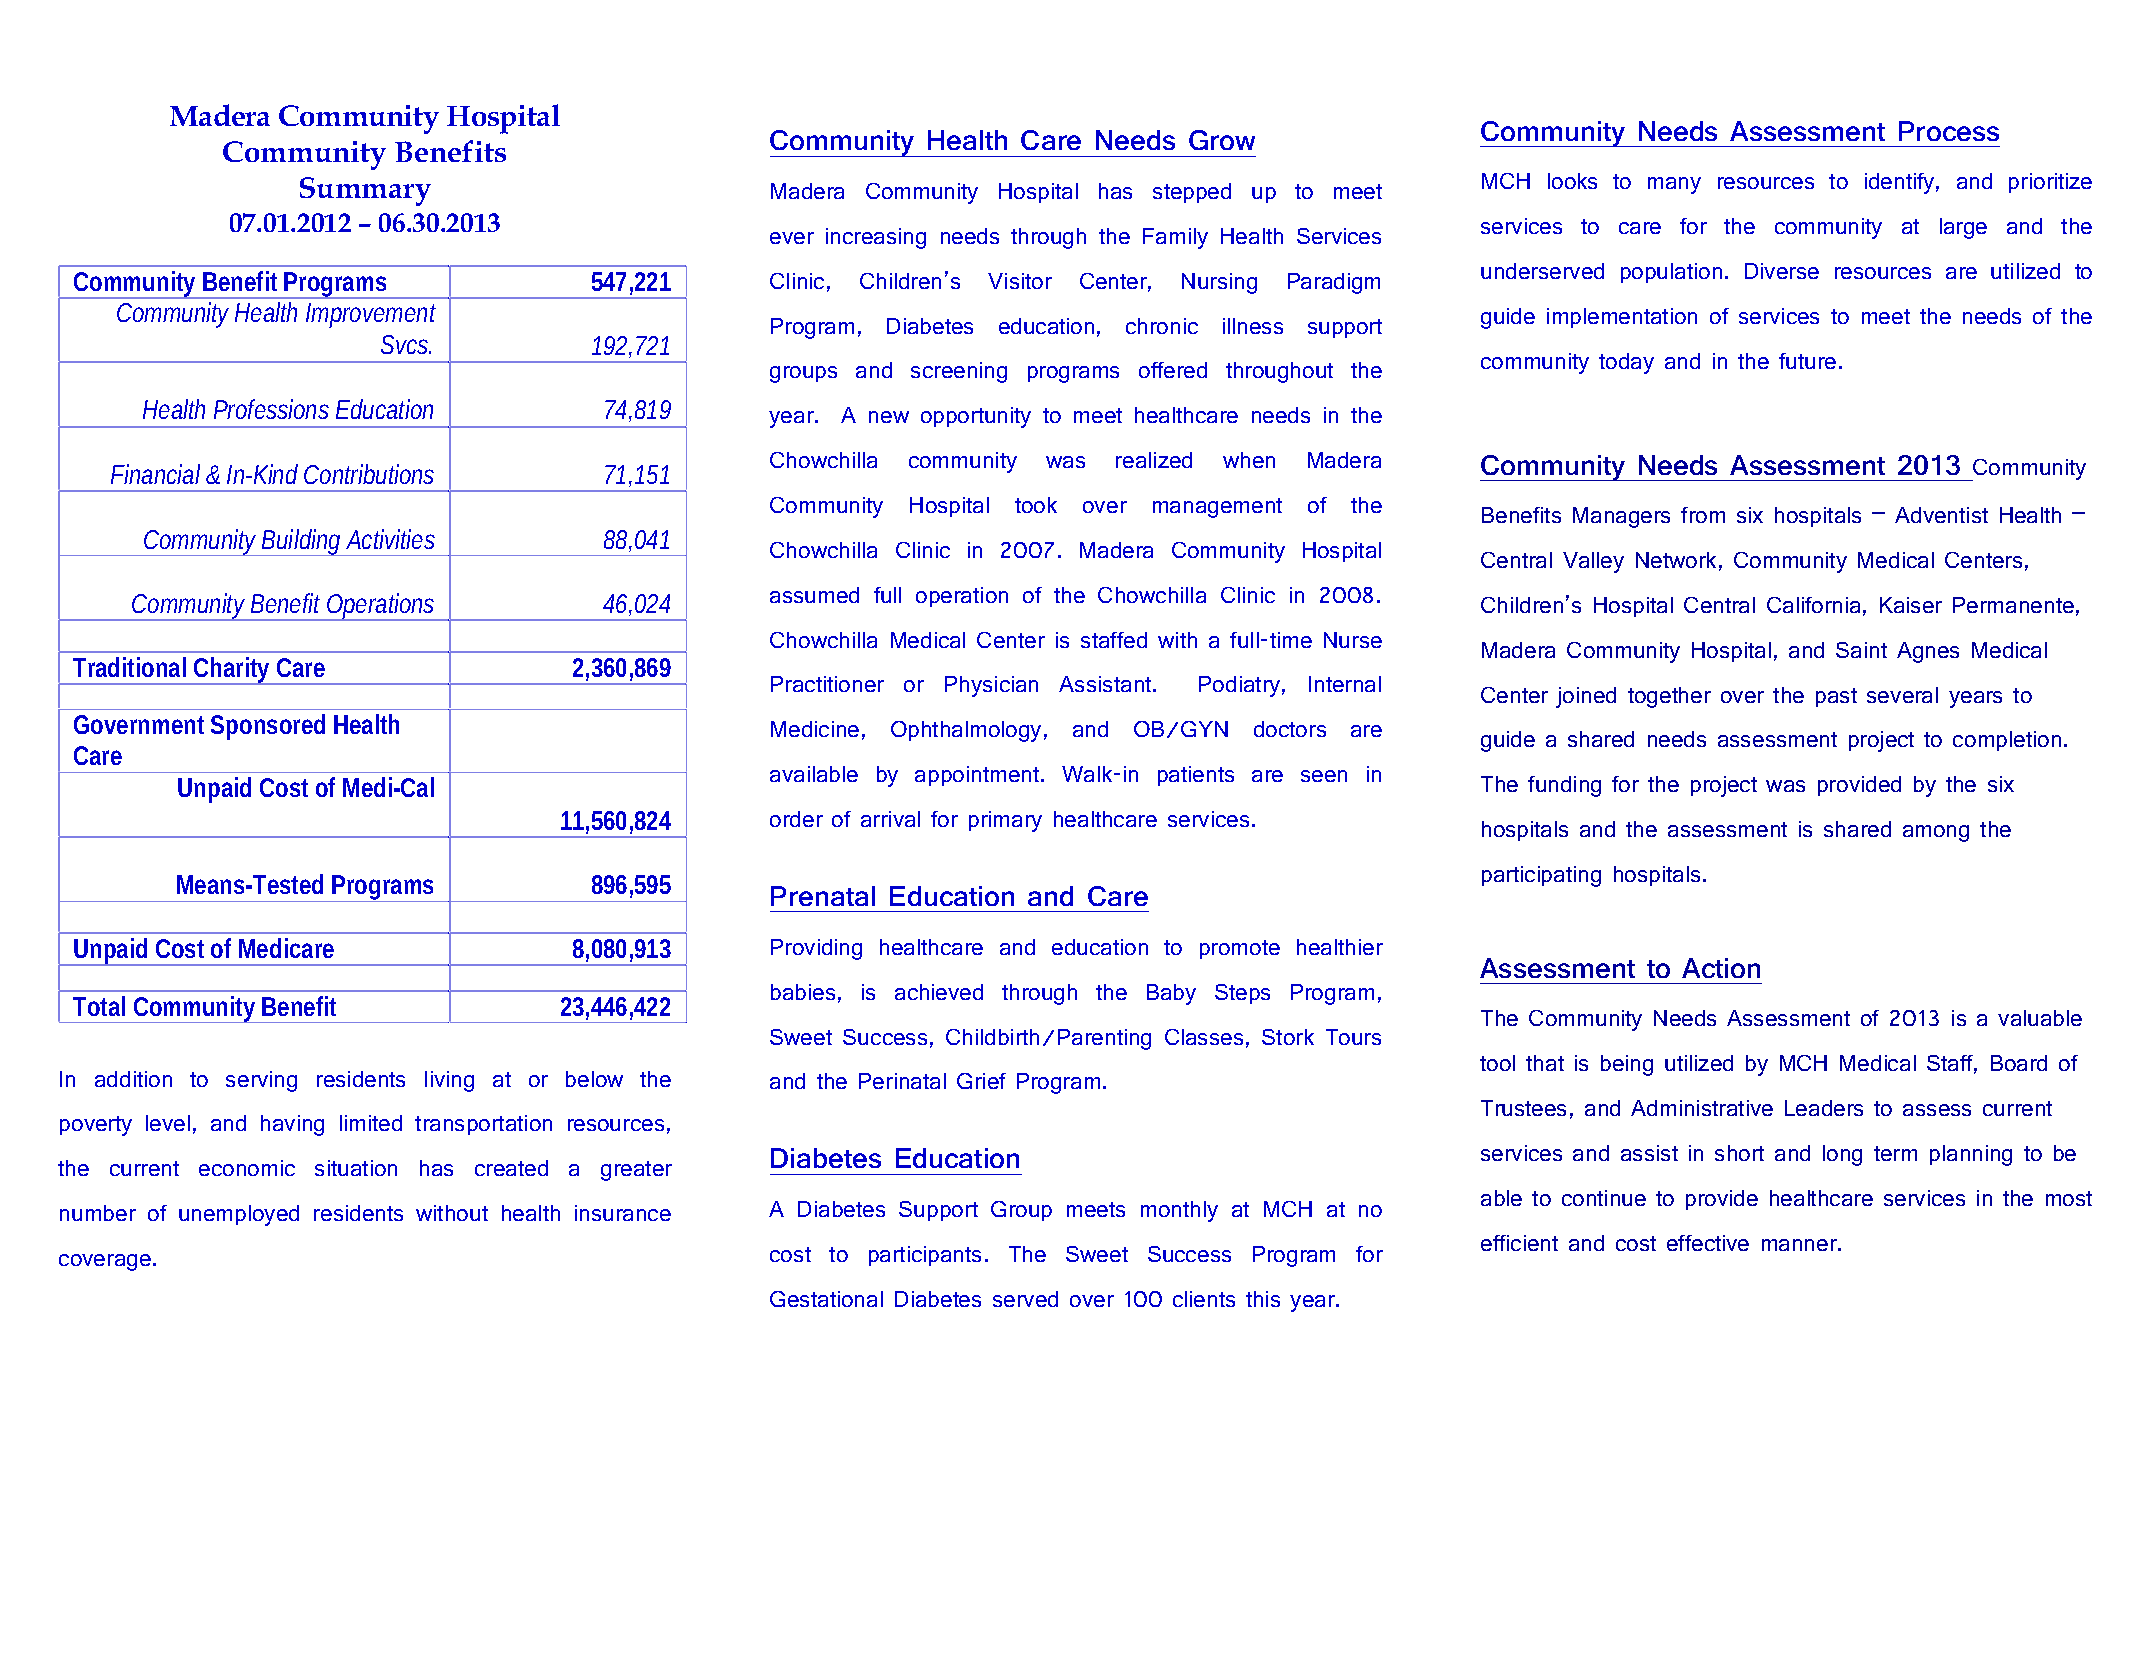  I want to click on Process, so click(1949, 131).
